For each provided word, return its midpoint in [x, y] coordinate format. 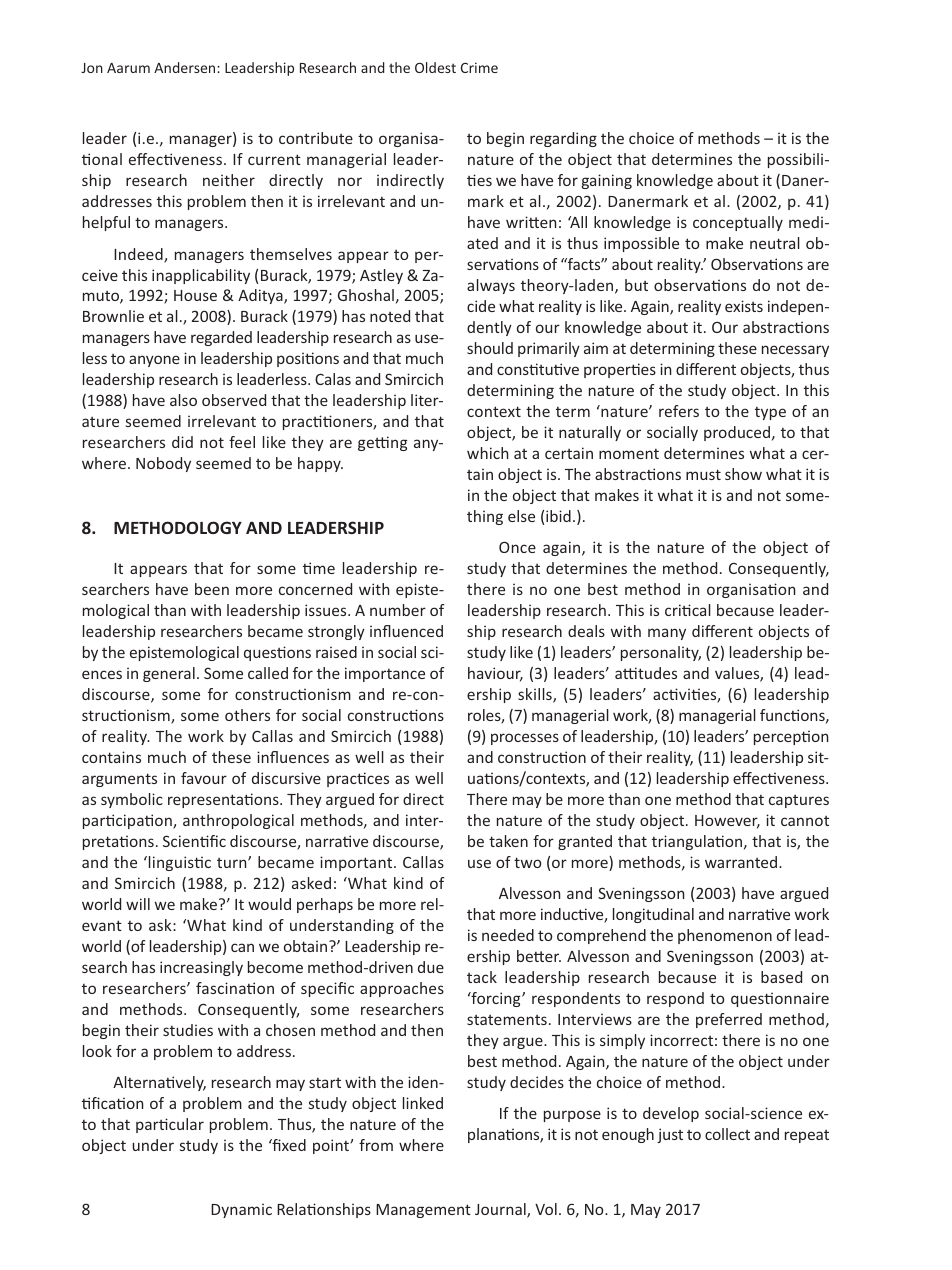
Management [423, 1211]
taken [508, 841]
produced [738, 433]
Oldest [435, 67]
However [727, 822]
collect [727, 1134]
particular [170, 1125]
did [182, 442]
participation [128, 821]
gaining [607, 181]
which [487, 453]
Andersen [186, 67]
